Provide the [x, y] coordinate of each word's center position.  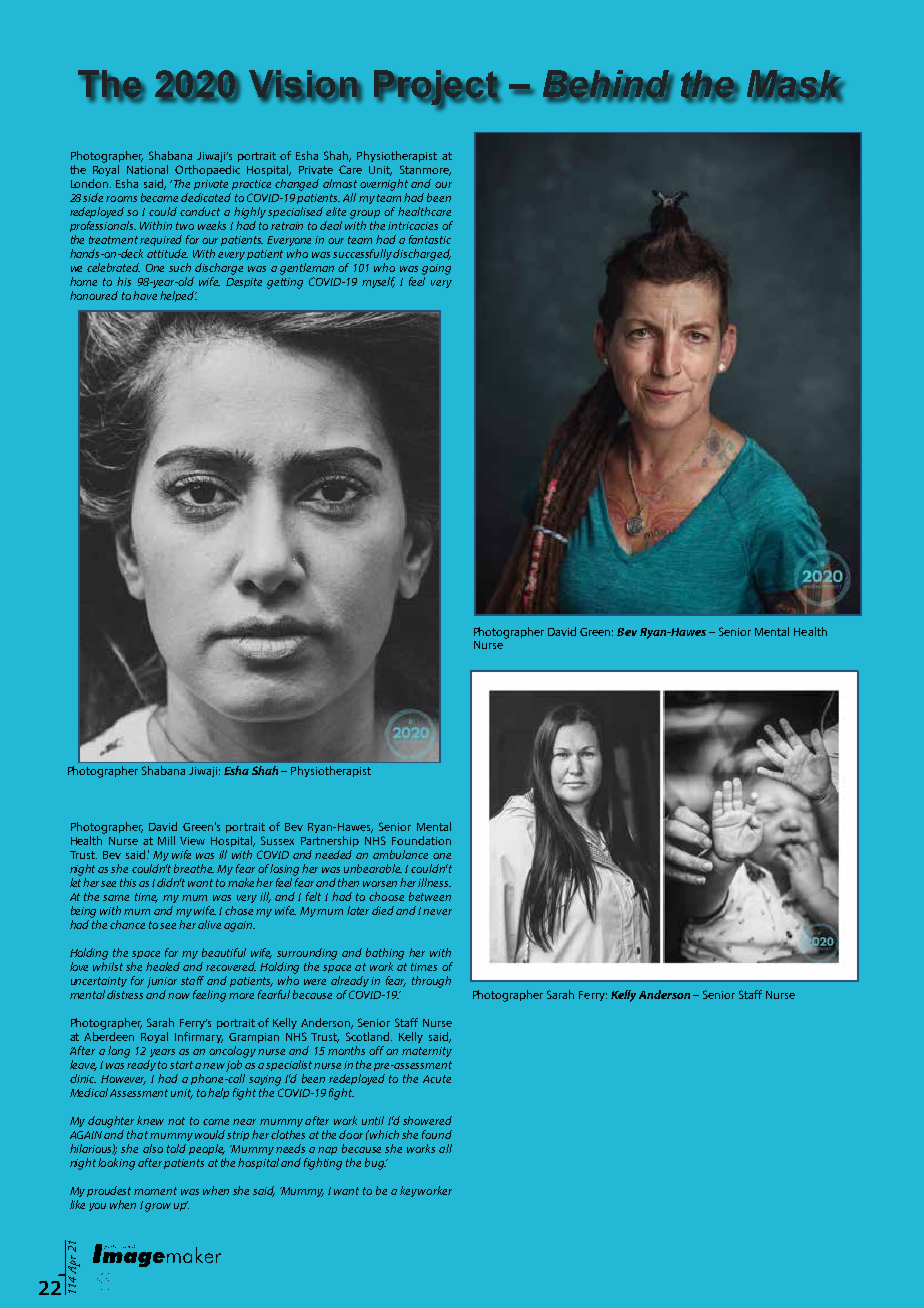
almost [340, 183]
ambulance [400, 854]
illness [434, 882]
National [147, 169]
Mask [795, 85]
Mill [166, 840]
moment [155, 1191]
